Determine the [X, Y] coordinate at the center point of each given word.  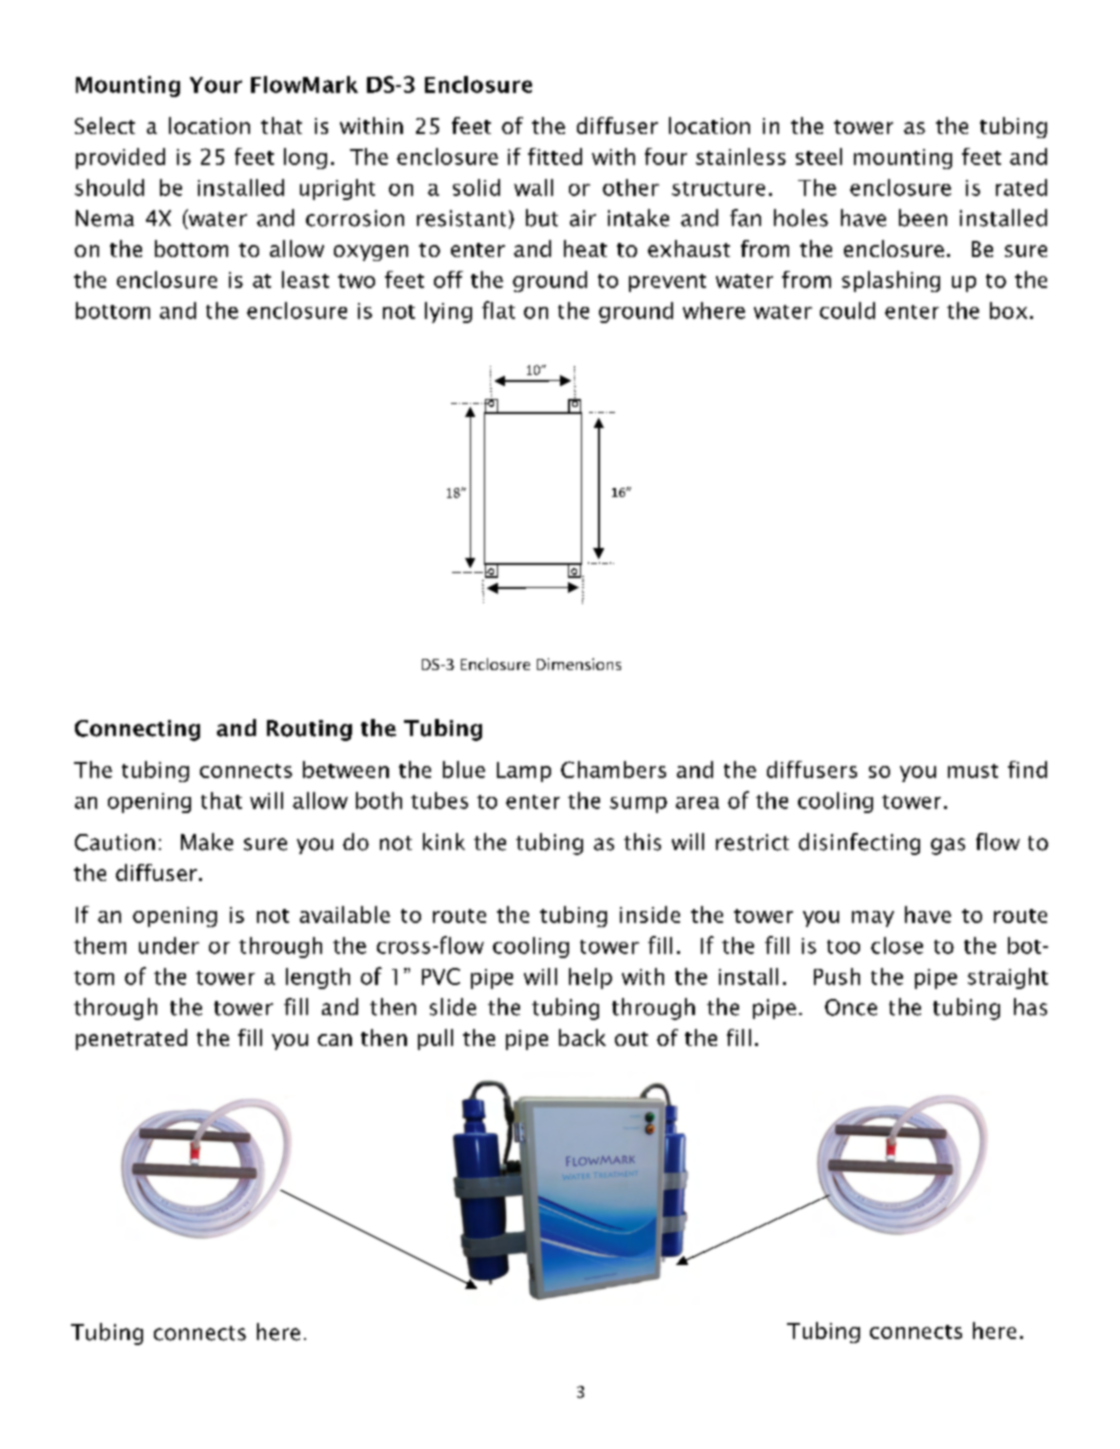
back [582, 1037]
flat [498, 310]
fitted [555, 156]
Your [216, 85]
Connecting [137, 730]
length [318, 978]
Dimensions [579, 664]
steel [819, 156]
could [847, 310]
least [305, 279]
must [973, 771]
